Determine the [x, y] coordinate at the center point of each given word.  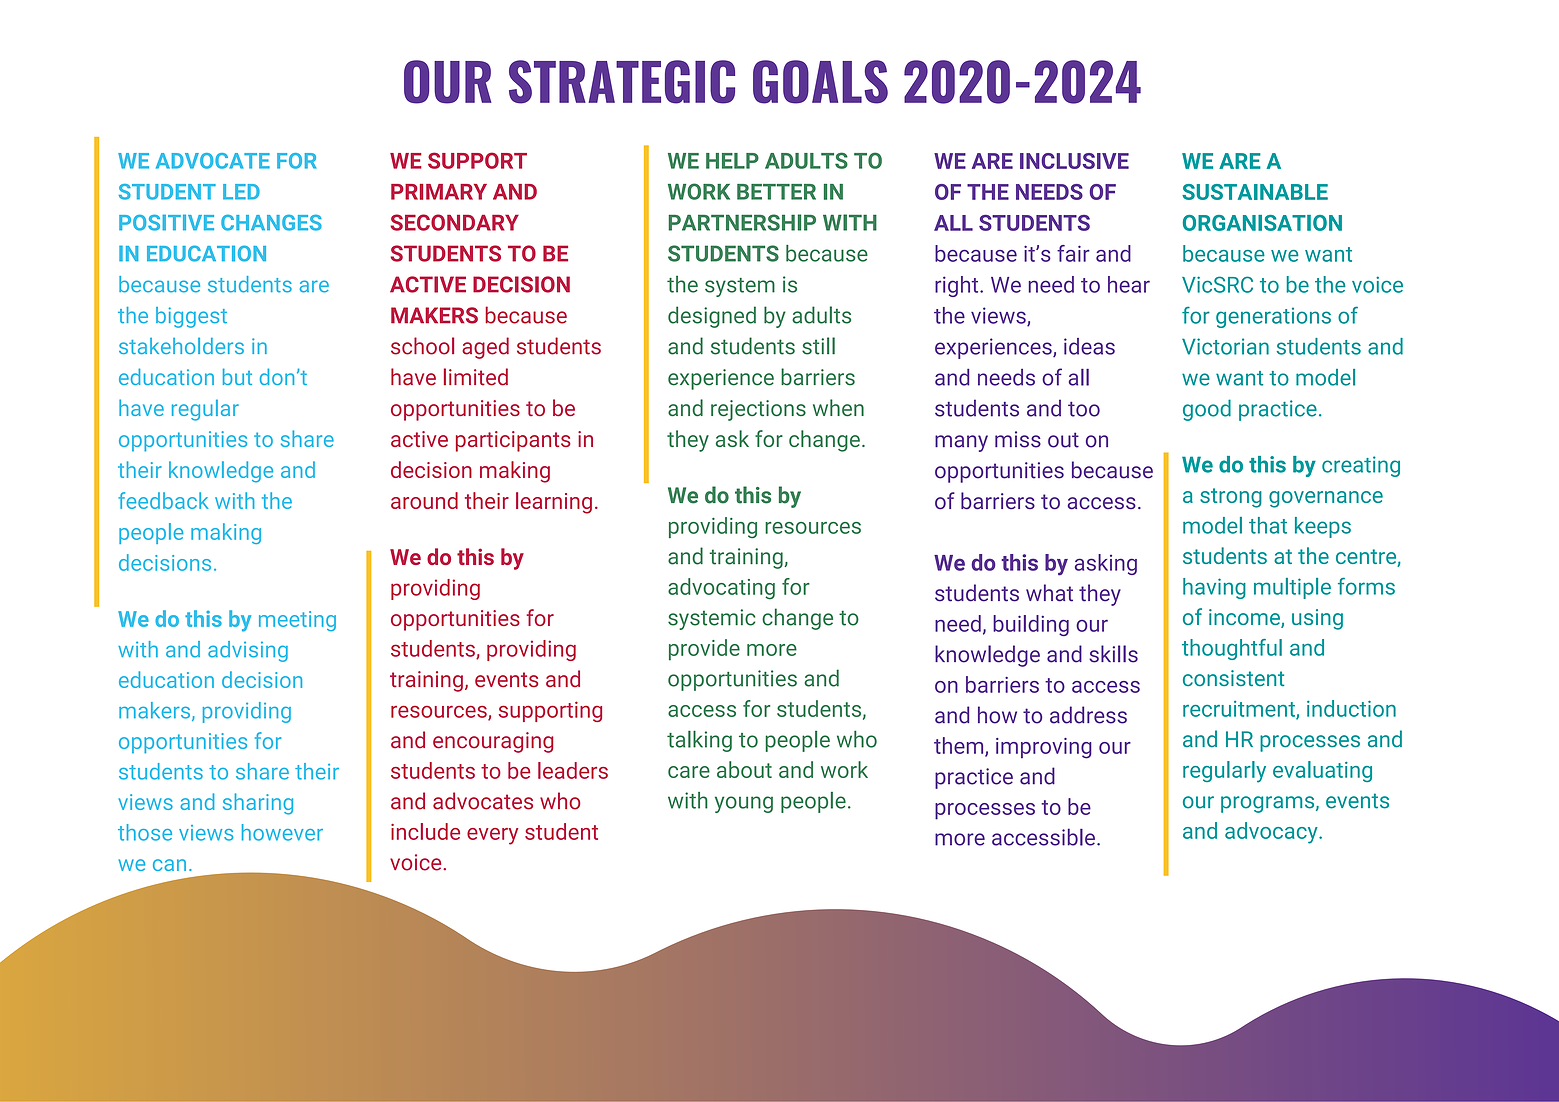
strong [1231, 498]
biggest [191, 317]
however [282, 832]
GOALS [820, 82]
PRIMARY [439, 192]
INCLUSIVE [1074, 161]
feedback [163, 500]
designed [712, 317]
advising [248, 651]
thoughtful [1232, 649]
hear [1129, 284]
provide [704, 650]
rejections [758, 410]
